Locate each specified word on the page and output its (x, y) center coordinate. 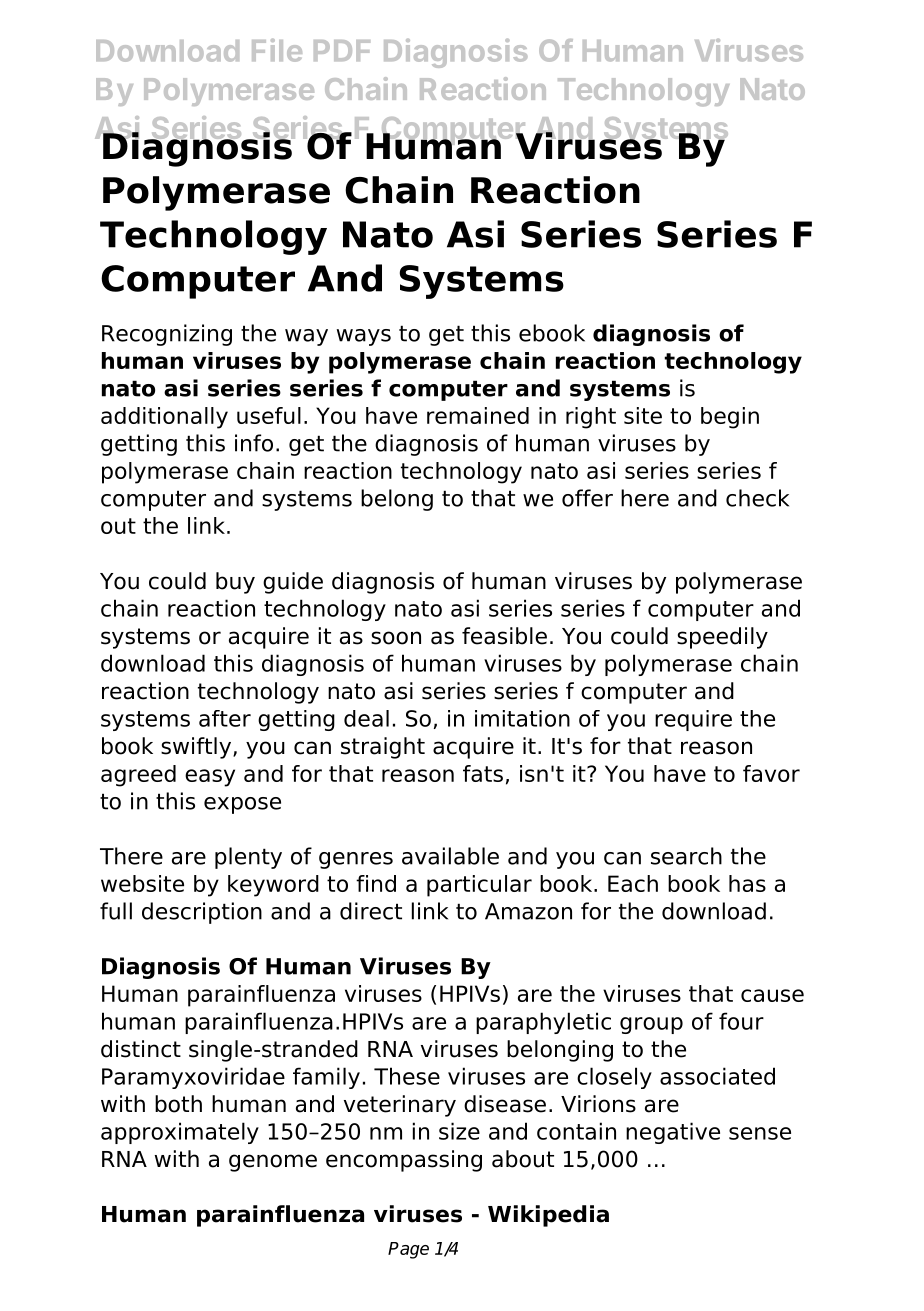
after (225, 718)
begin (730, 418)
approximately (180, 1133)
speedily (722, 638)
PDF (342, 50)
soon (396, 638)
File (277, 50)
